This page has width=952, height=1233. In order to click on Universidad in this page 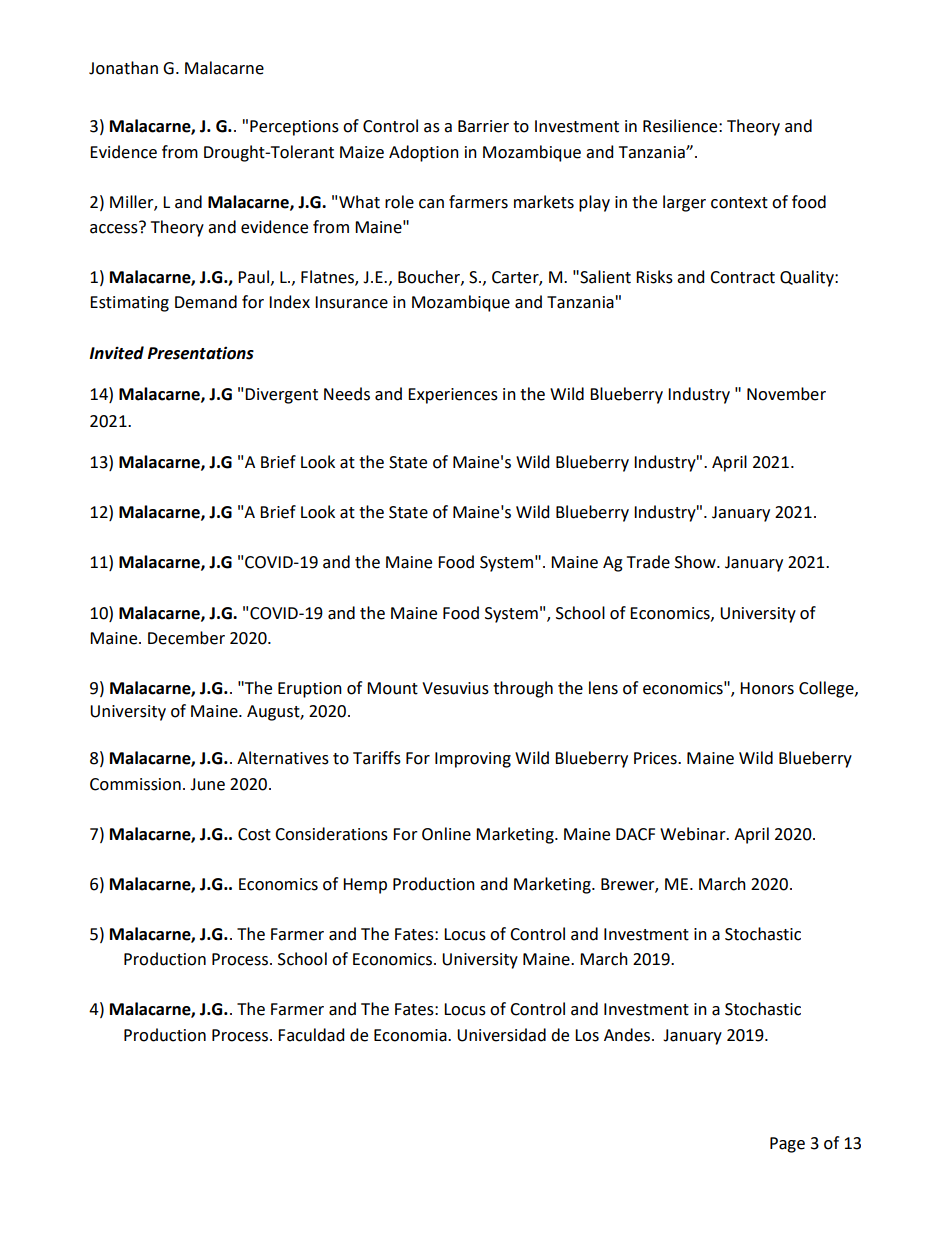, I will do `click(501, 1035)`.
